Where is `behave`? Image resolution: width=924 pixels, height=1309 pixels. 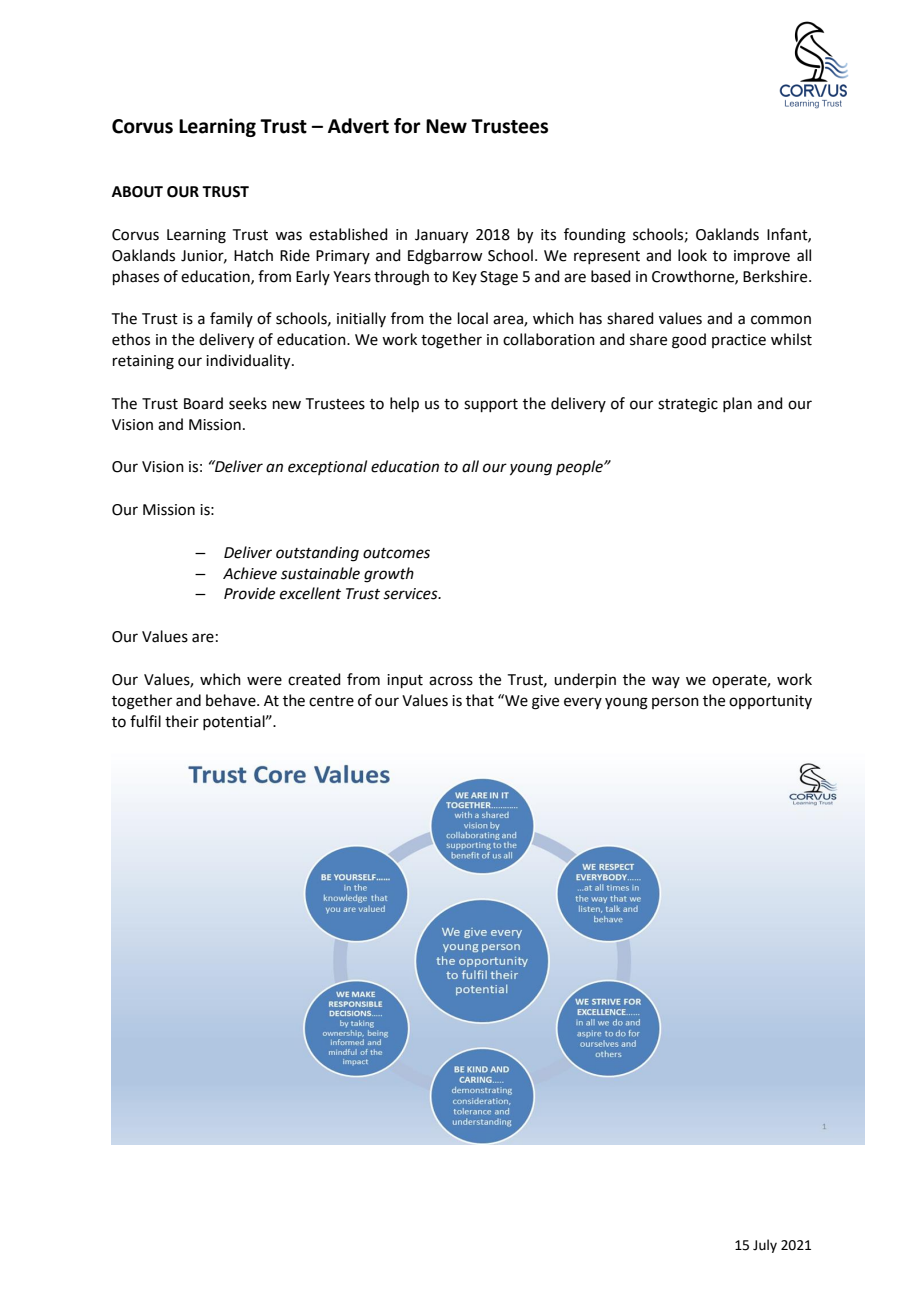
behave is located at coordinates (232, 700).
